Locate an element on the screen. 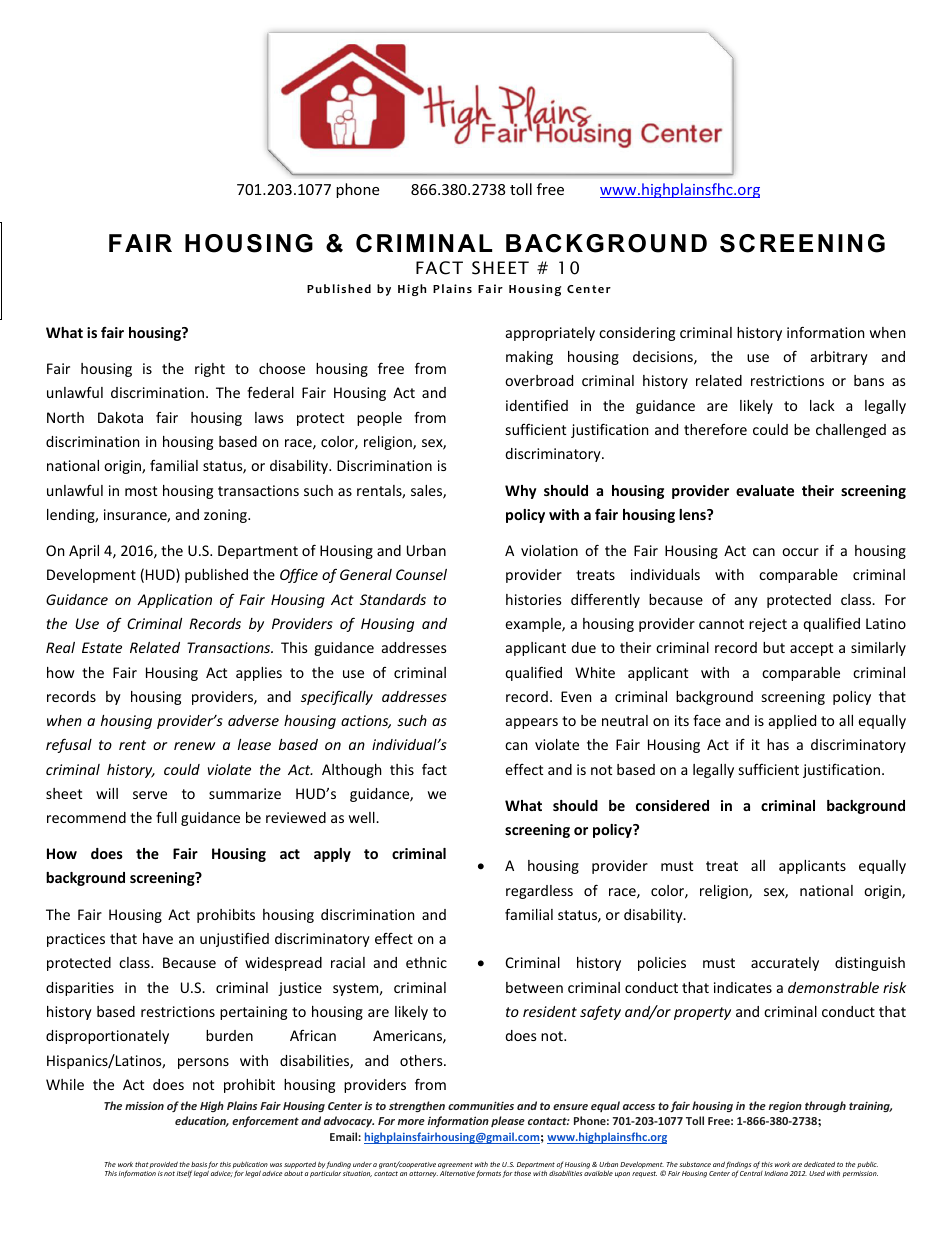 Image resolution: width=952 pixels, height=1233 pixels. dedicated is located at coordinates (819, 1164).
